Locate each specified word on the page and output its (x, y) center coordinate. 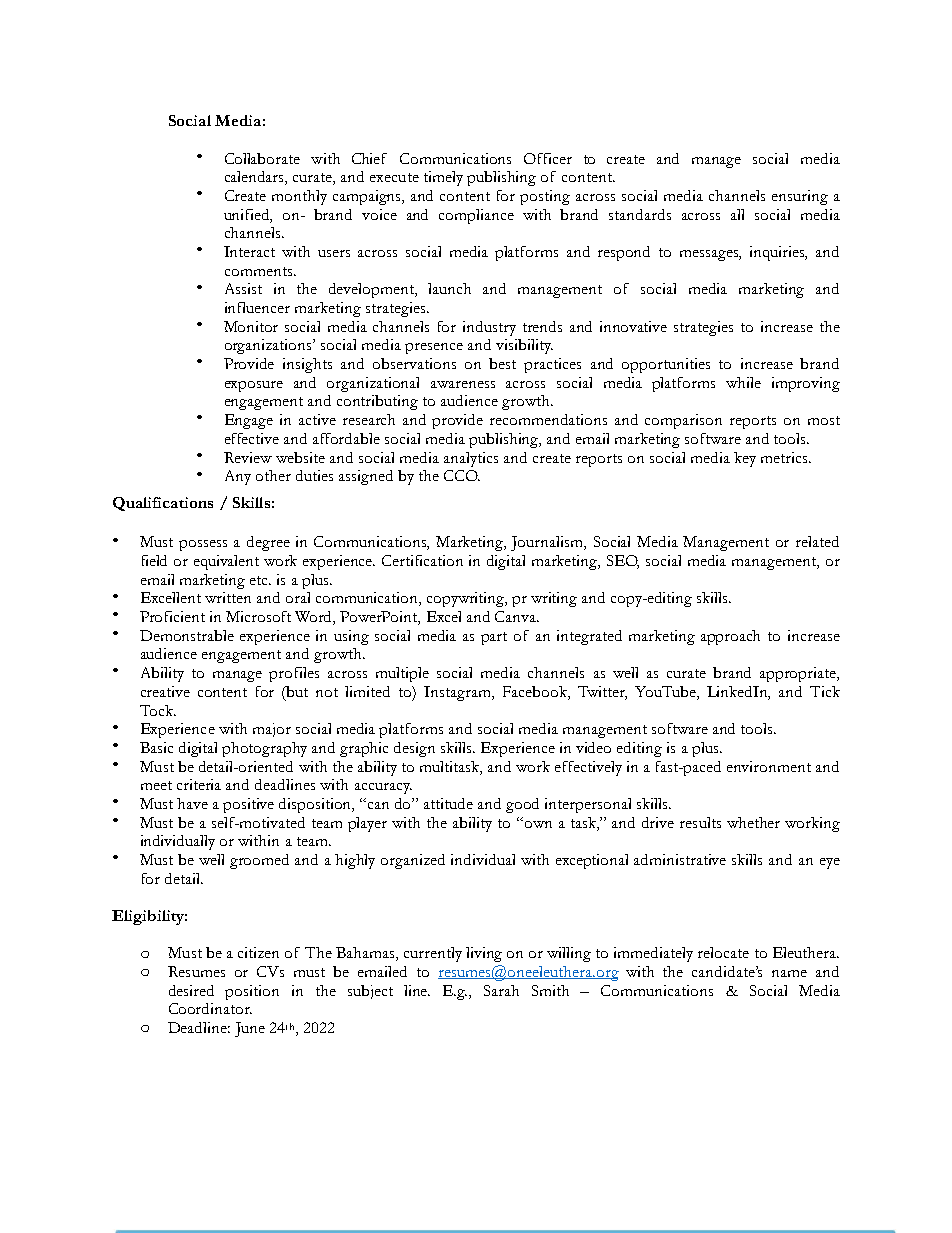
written (228, 597)
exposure (254, 386)
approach (730, 637)
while (743, 382)
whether (753, 822)
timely (443, 178)
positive (248, 805)
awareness (463, 384)
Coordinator (210, 1008)
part (494, 638)
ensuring (800, 197)
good (522, 805)
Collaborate (262, 158)
